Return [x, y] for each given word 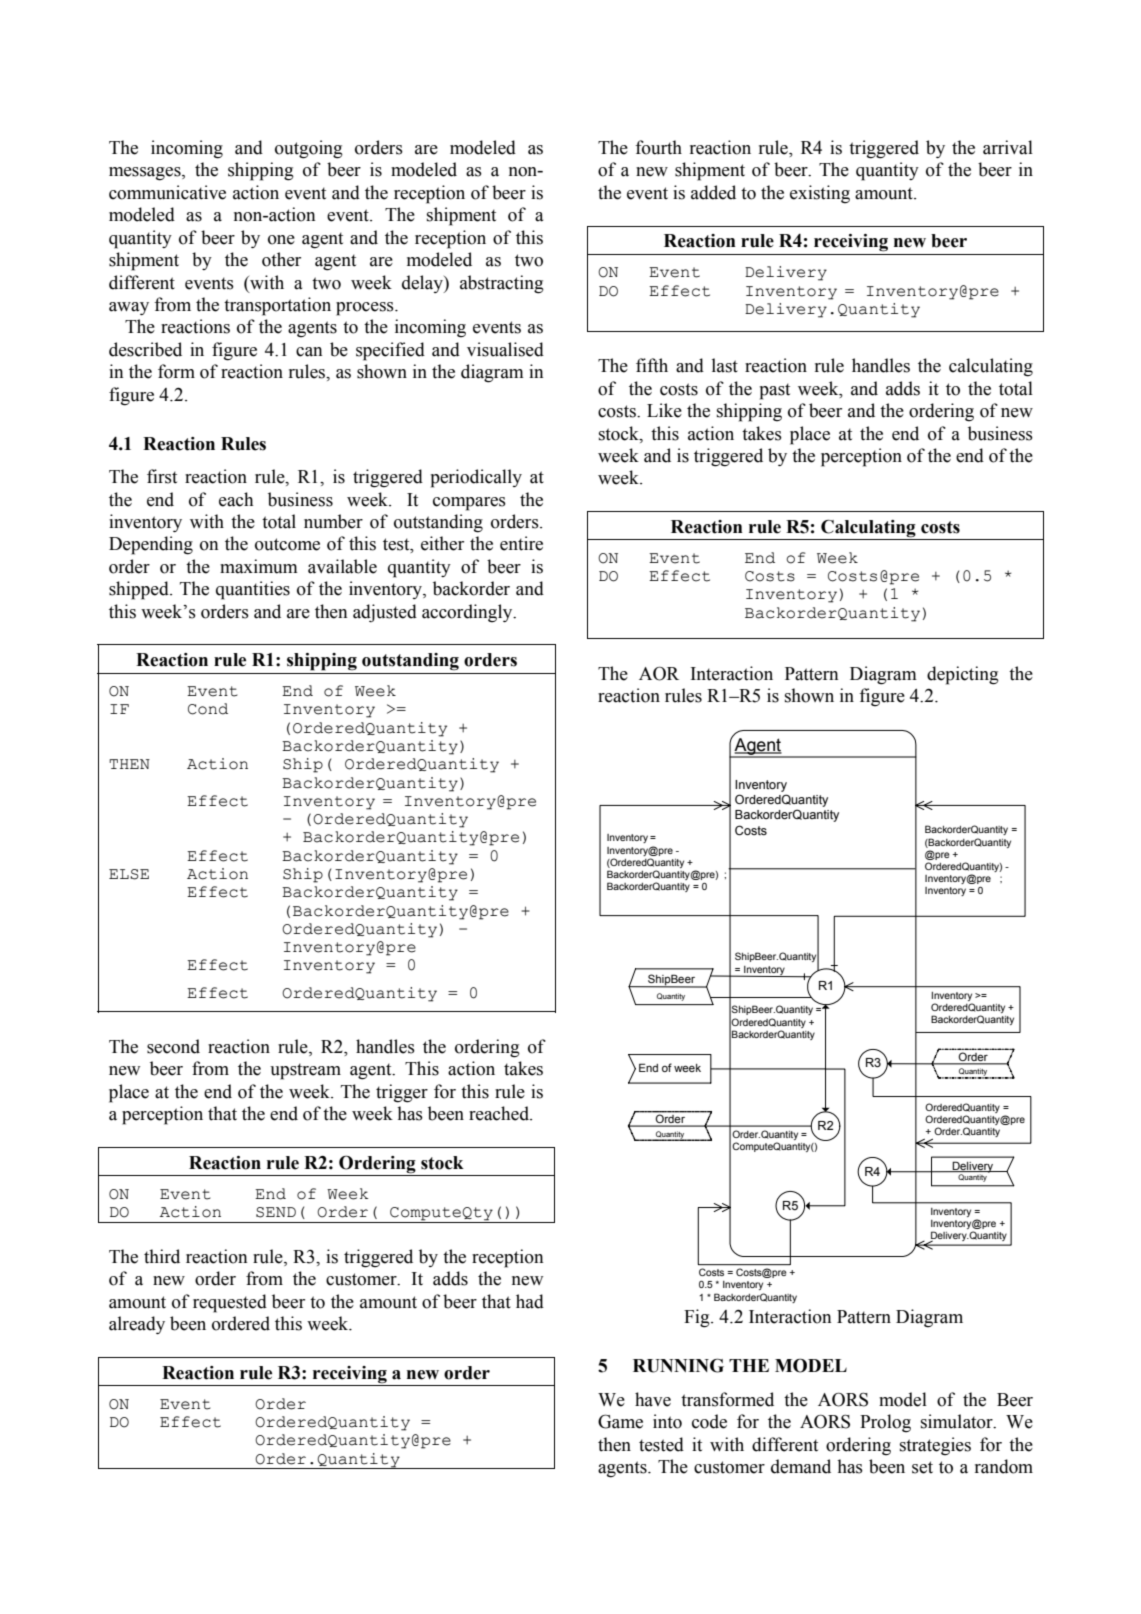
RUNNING [678, 1365]
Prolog [885, 1423]
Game [620, 1421]
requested [230, 1303]
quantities [253, 590]
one [281, 240]
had [530, 1301]
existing [820, 194]
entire [521, 543]
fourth [658, 147]
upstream [305, 1071]
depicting [963, 675]
